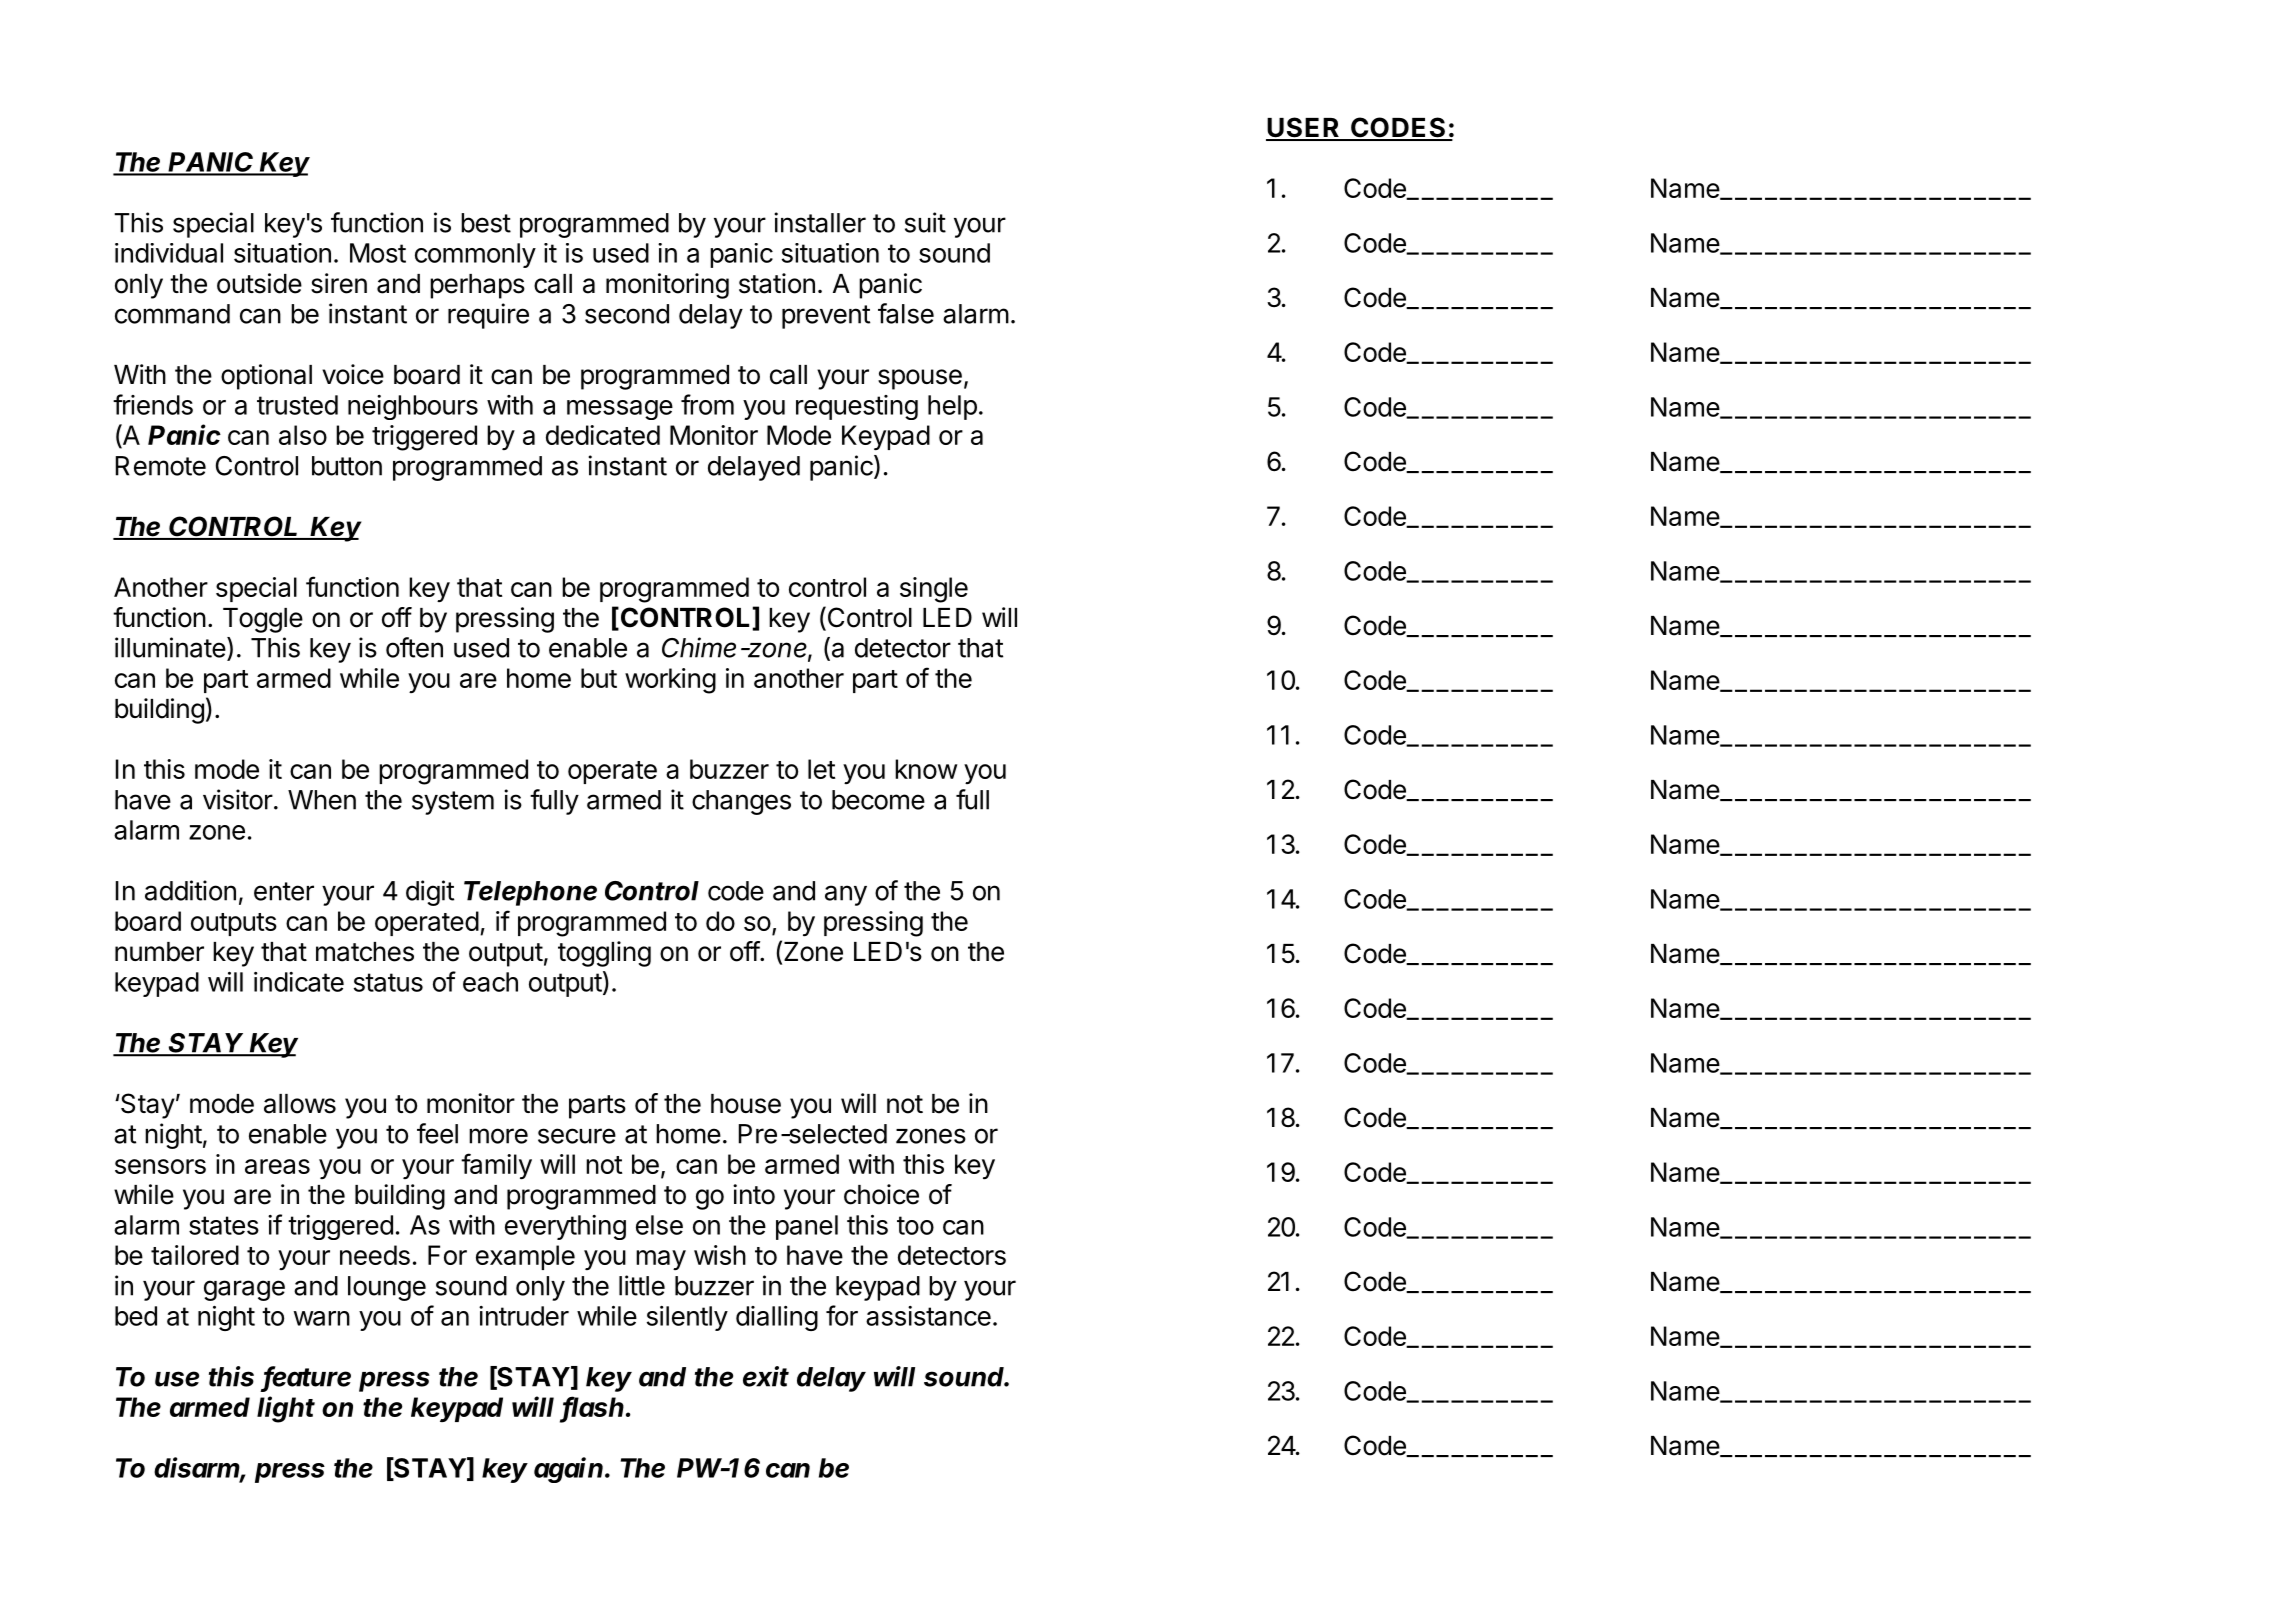 This screenshot has height=1609, width=2274. I want to click on Most, so click(378, 253).
